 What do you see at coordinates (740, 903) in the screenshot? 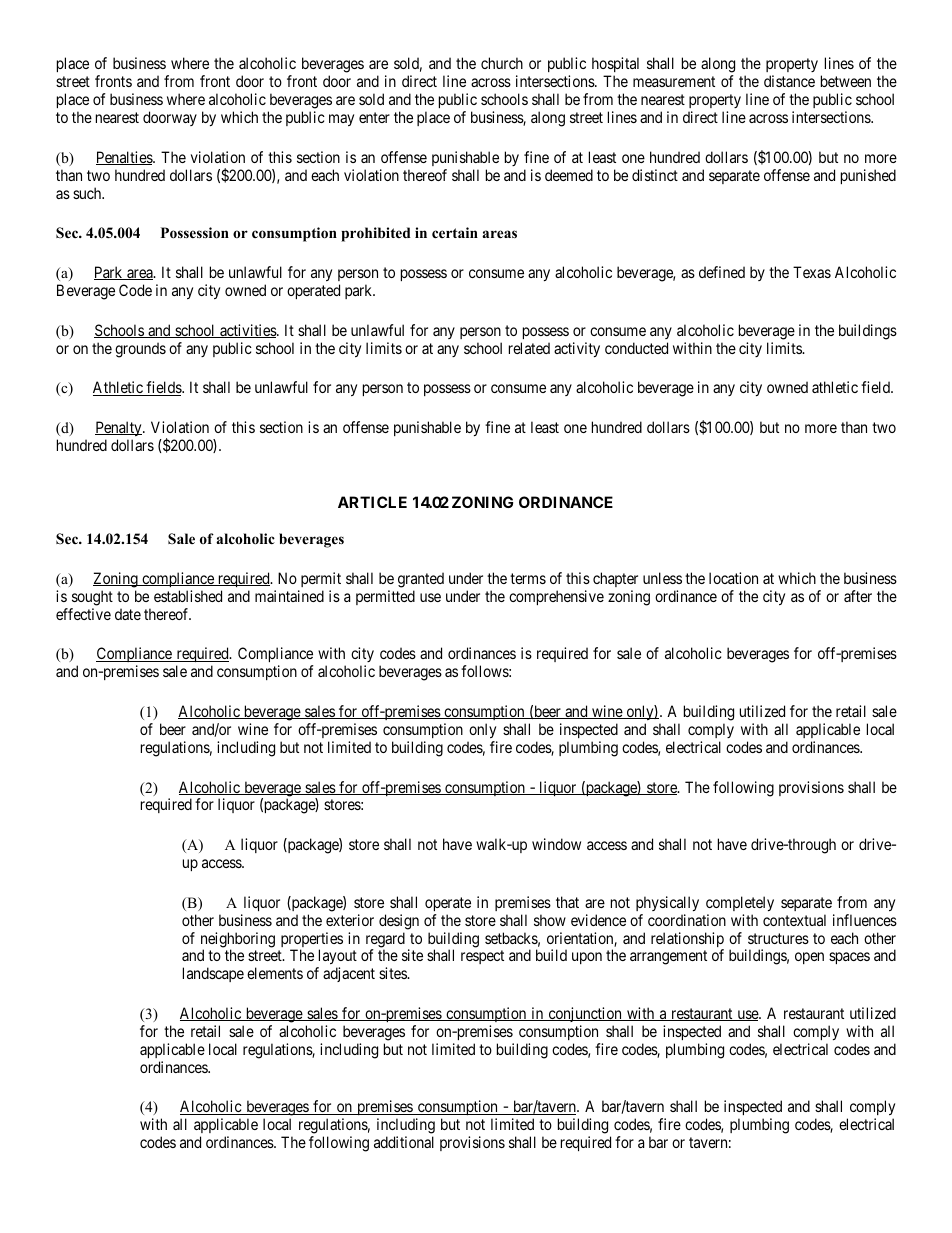
I see `completely` at bounding box center [740, 903].
